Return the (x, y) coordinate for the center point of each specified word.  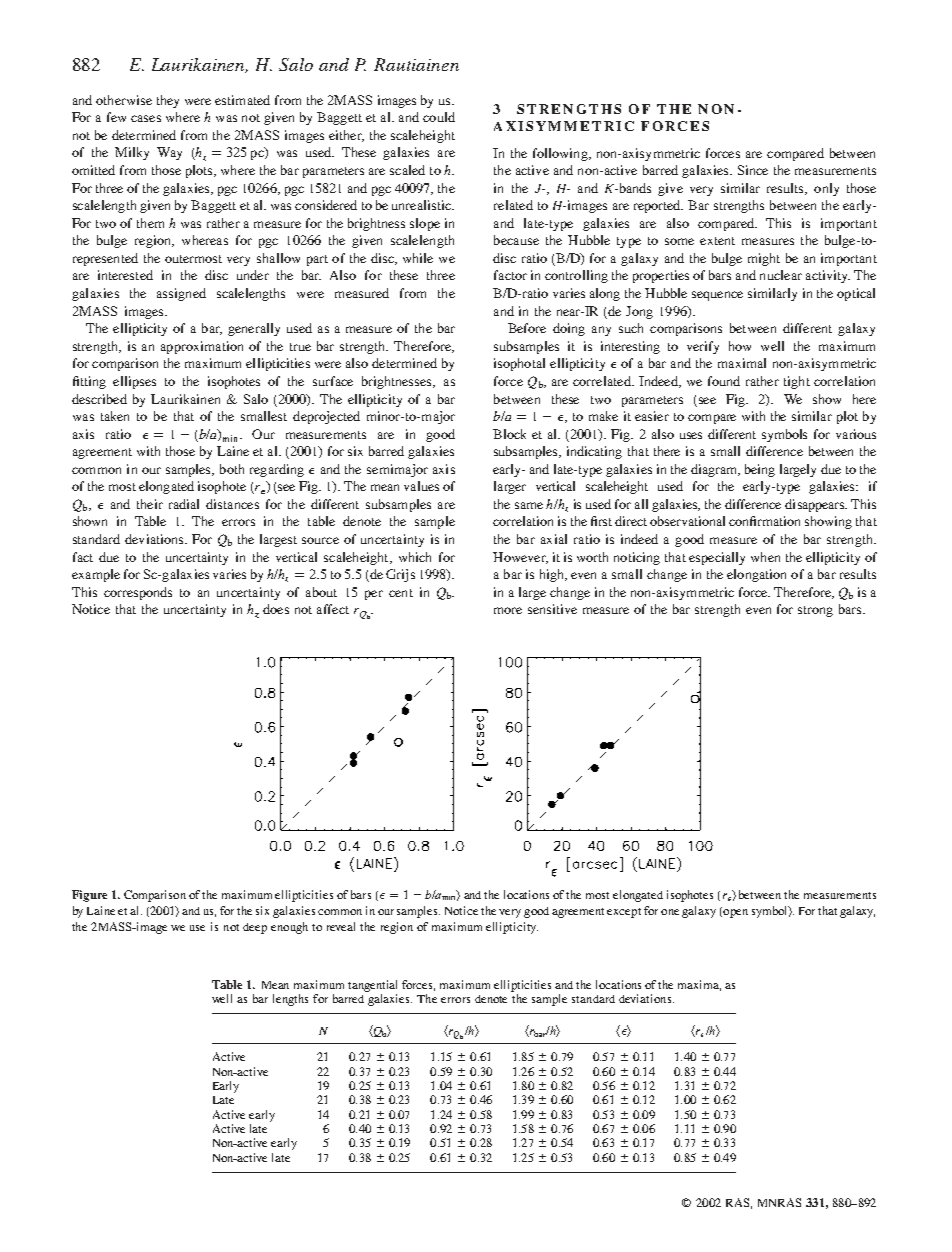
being (760, 470)
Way (169, 153)
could (439, 117)
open (734, 912)
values (421, 486)
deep (255, 928)
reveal (341, 926)
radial (184, 504)
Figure (89, 896)
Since (753, 170)
